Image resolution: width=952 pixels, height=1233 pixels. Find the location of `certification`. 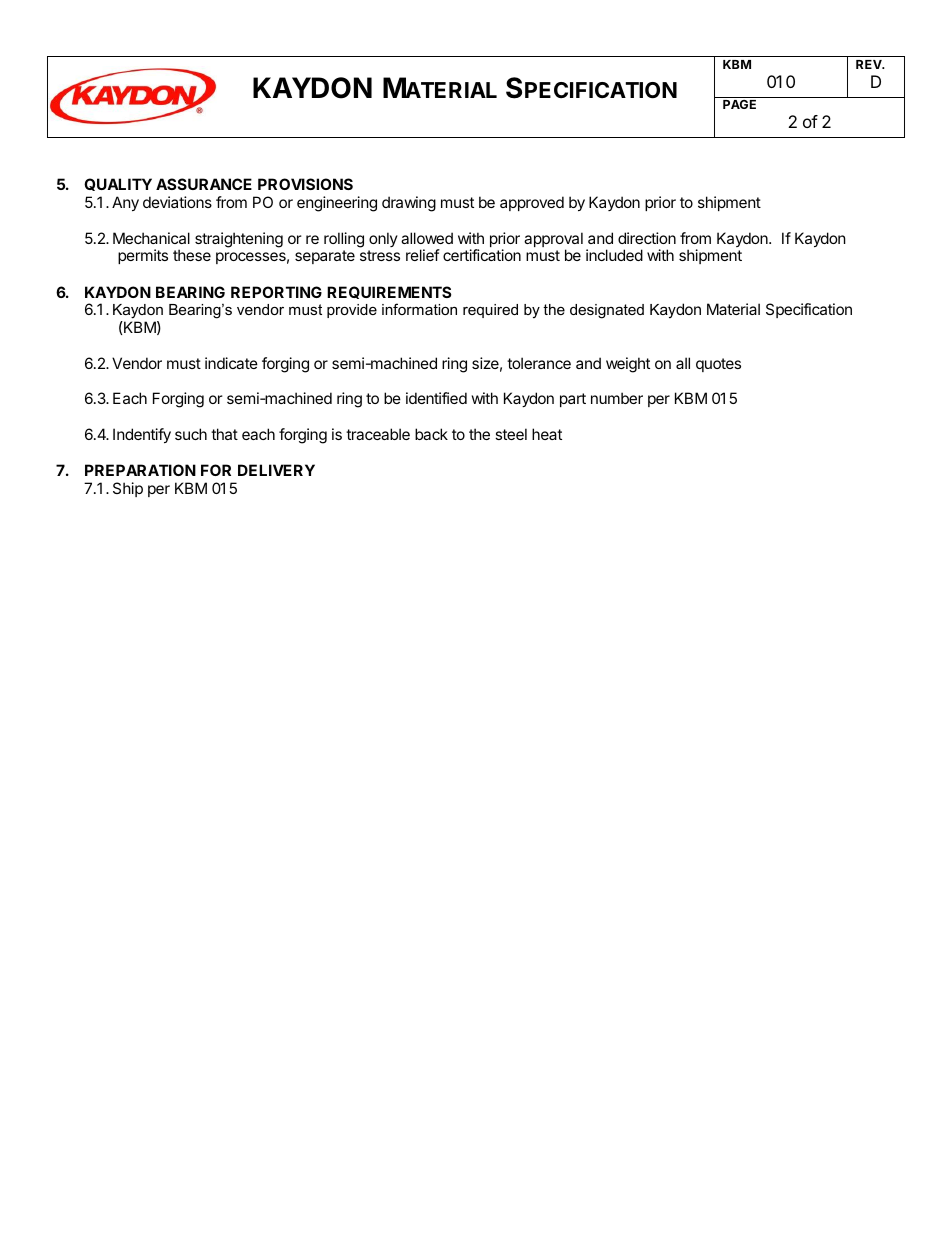

certification is located at coordinates (482, 255).
